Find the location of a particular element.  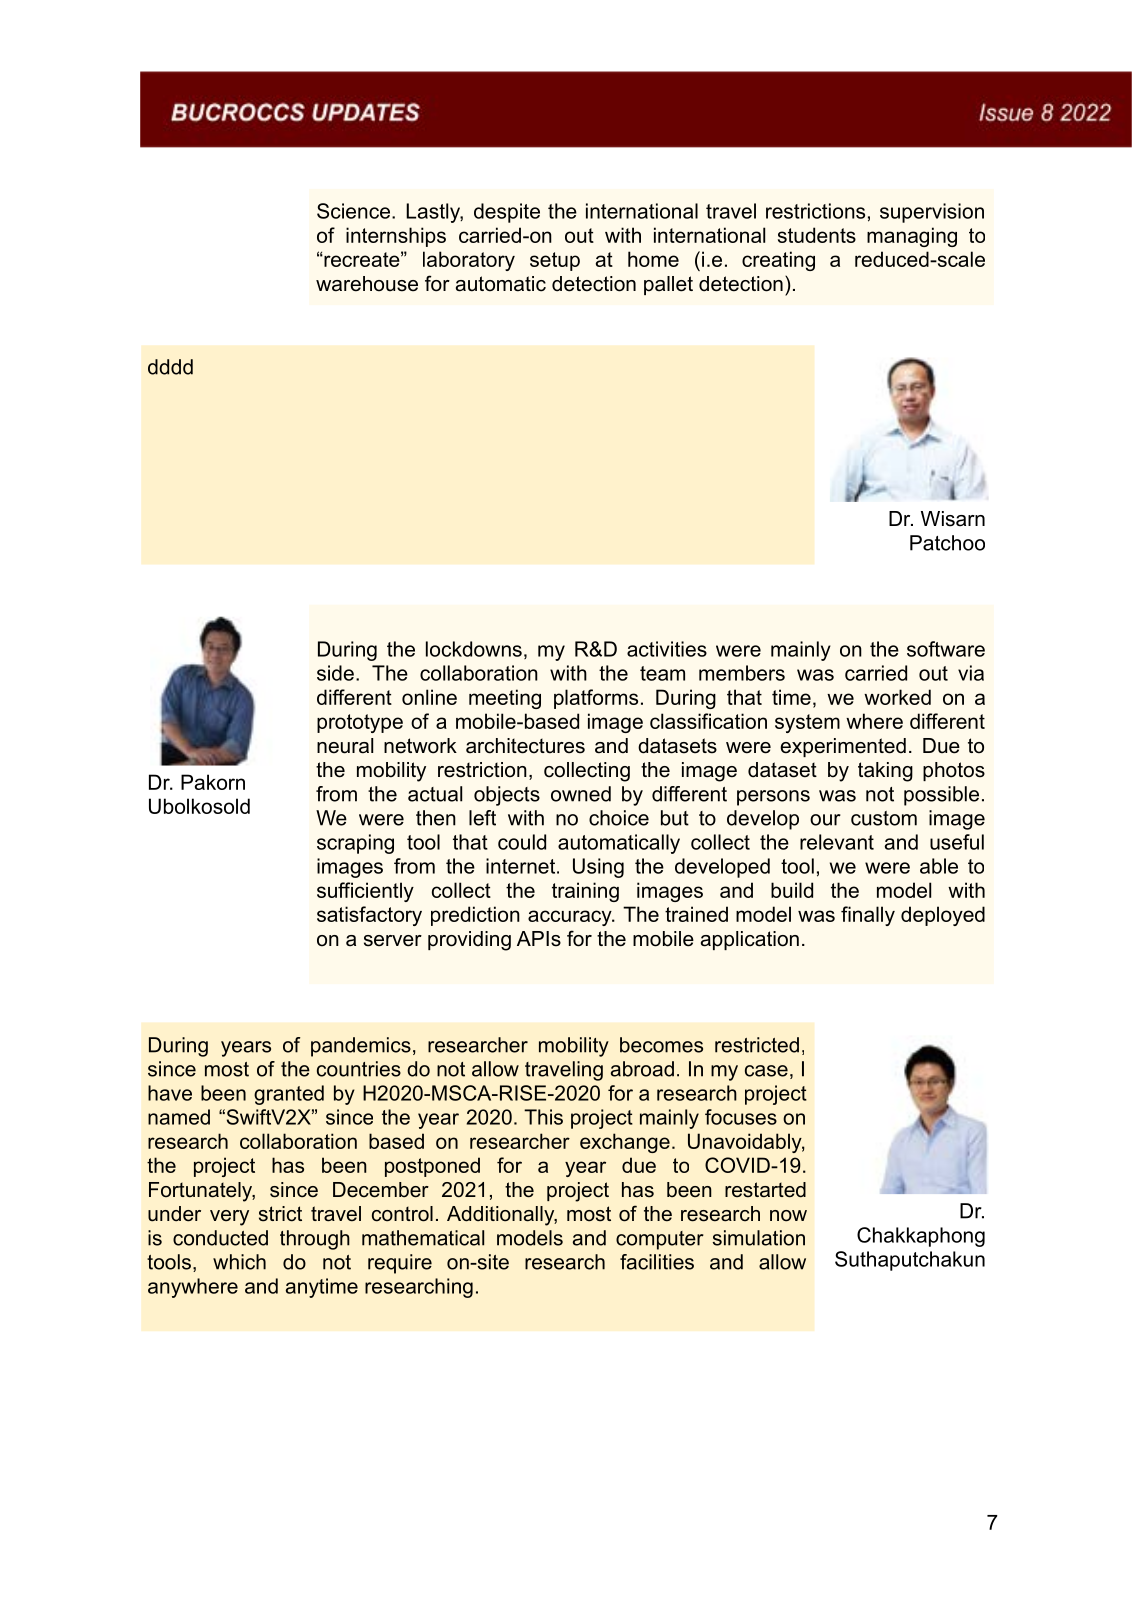

now is located at coordinates (788, 1216).
